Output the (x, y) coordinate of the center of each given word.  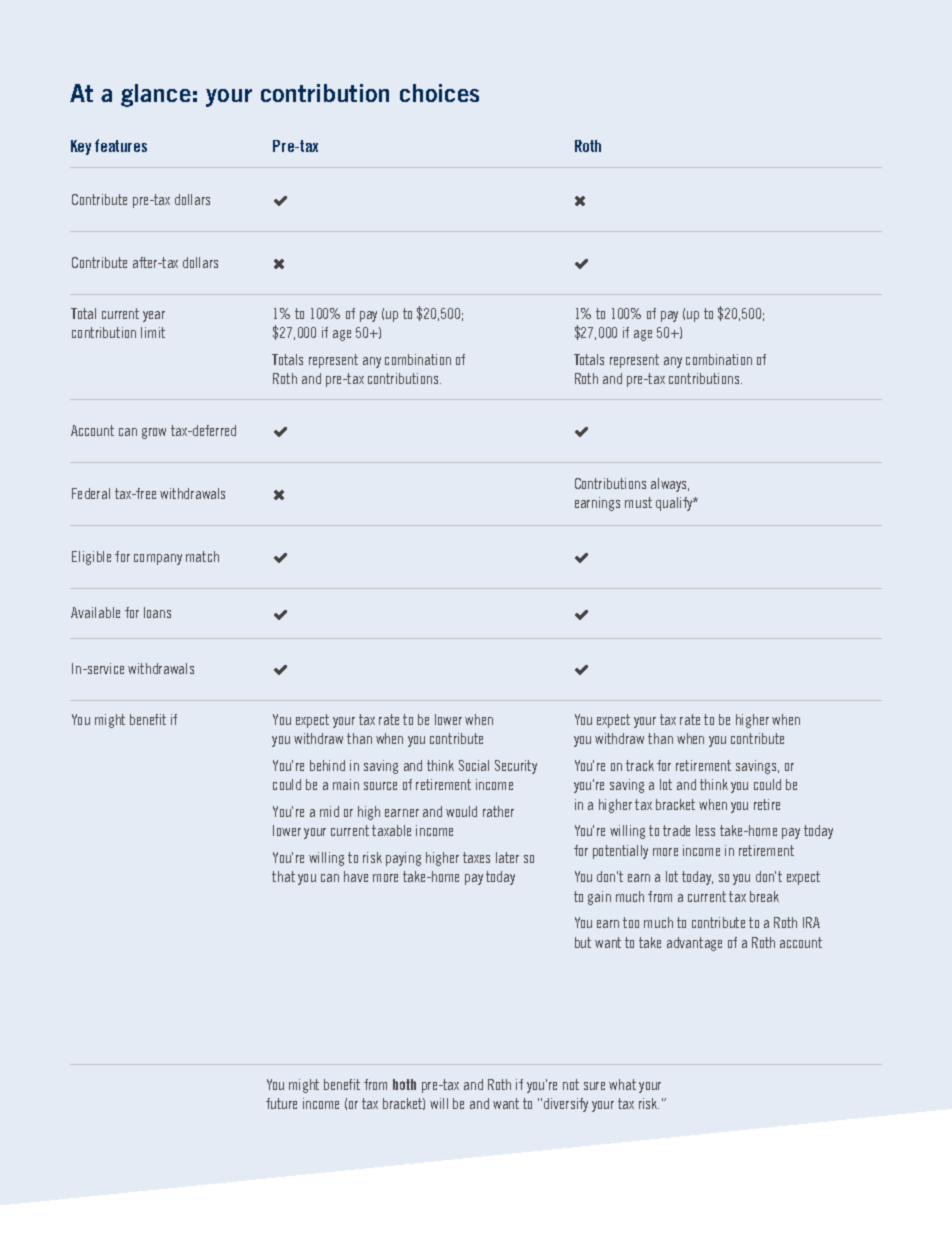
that (283, 876)
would (461, 811)
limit (153, 332)
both (404, 1084)
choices (439, 93)
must (638, 502)
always (670, 485)
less (705, 830)
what (622, 1084)
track (640, 765)
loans (157, 612)
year (154, 316)
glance (156, 95)
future (281, 1103)
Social (474, 765)
